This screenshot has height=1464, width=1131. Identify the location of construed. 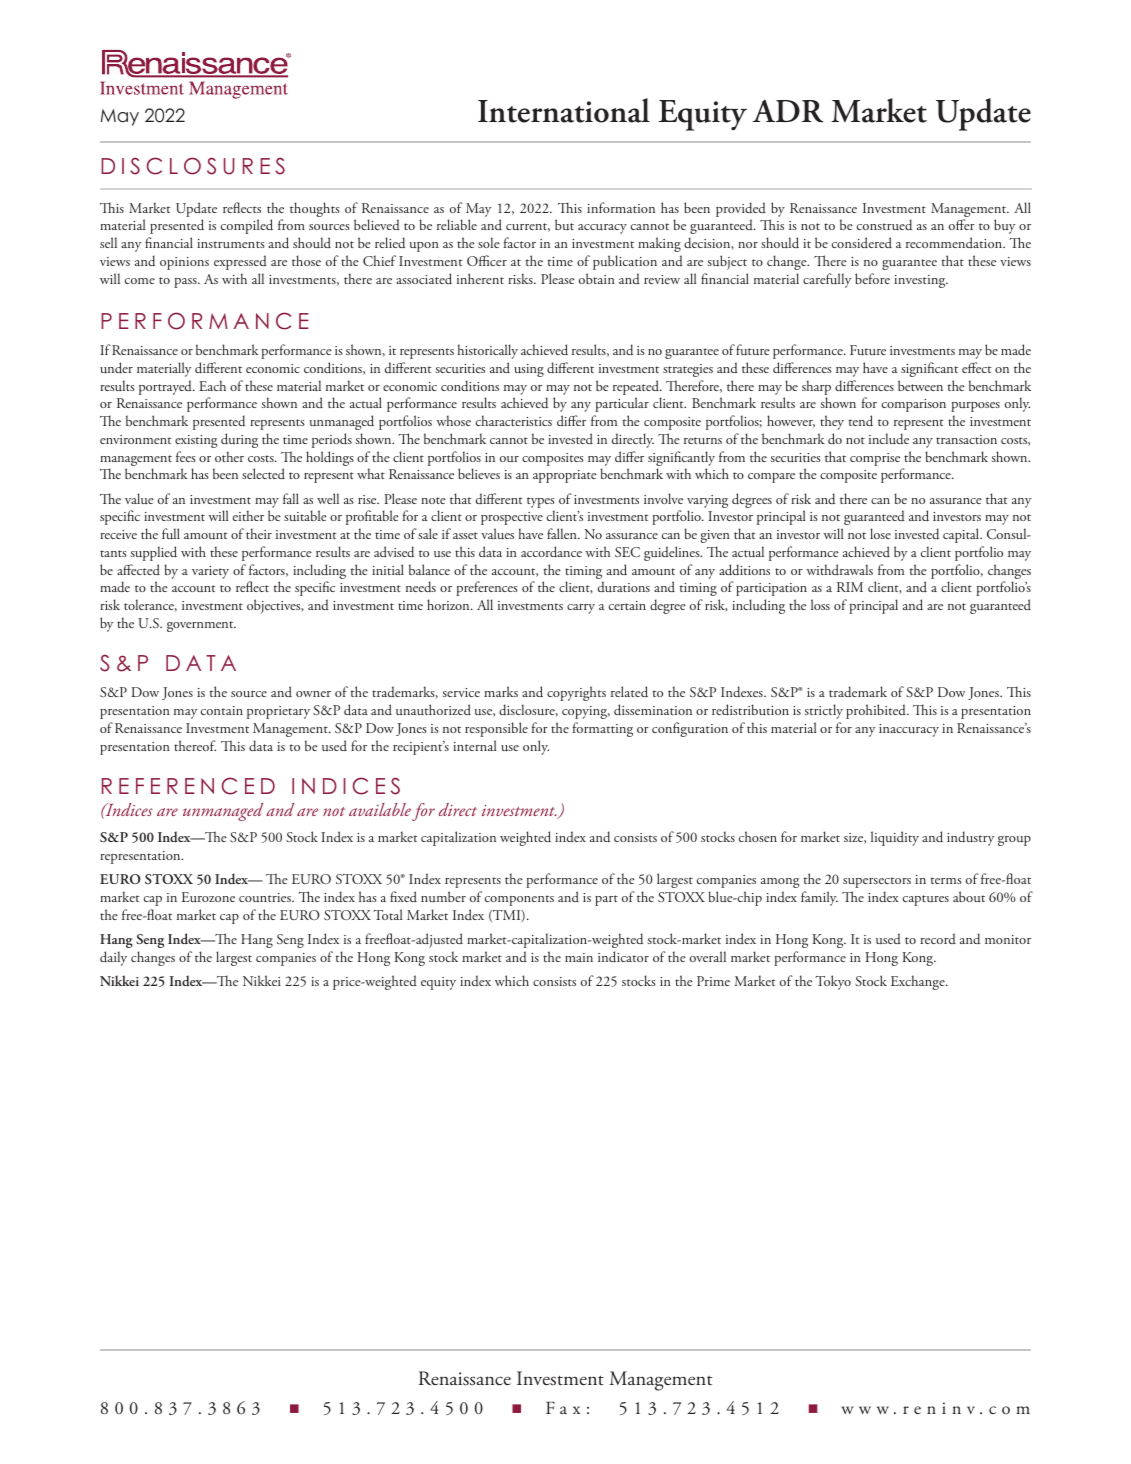
(884, 224).
